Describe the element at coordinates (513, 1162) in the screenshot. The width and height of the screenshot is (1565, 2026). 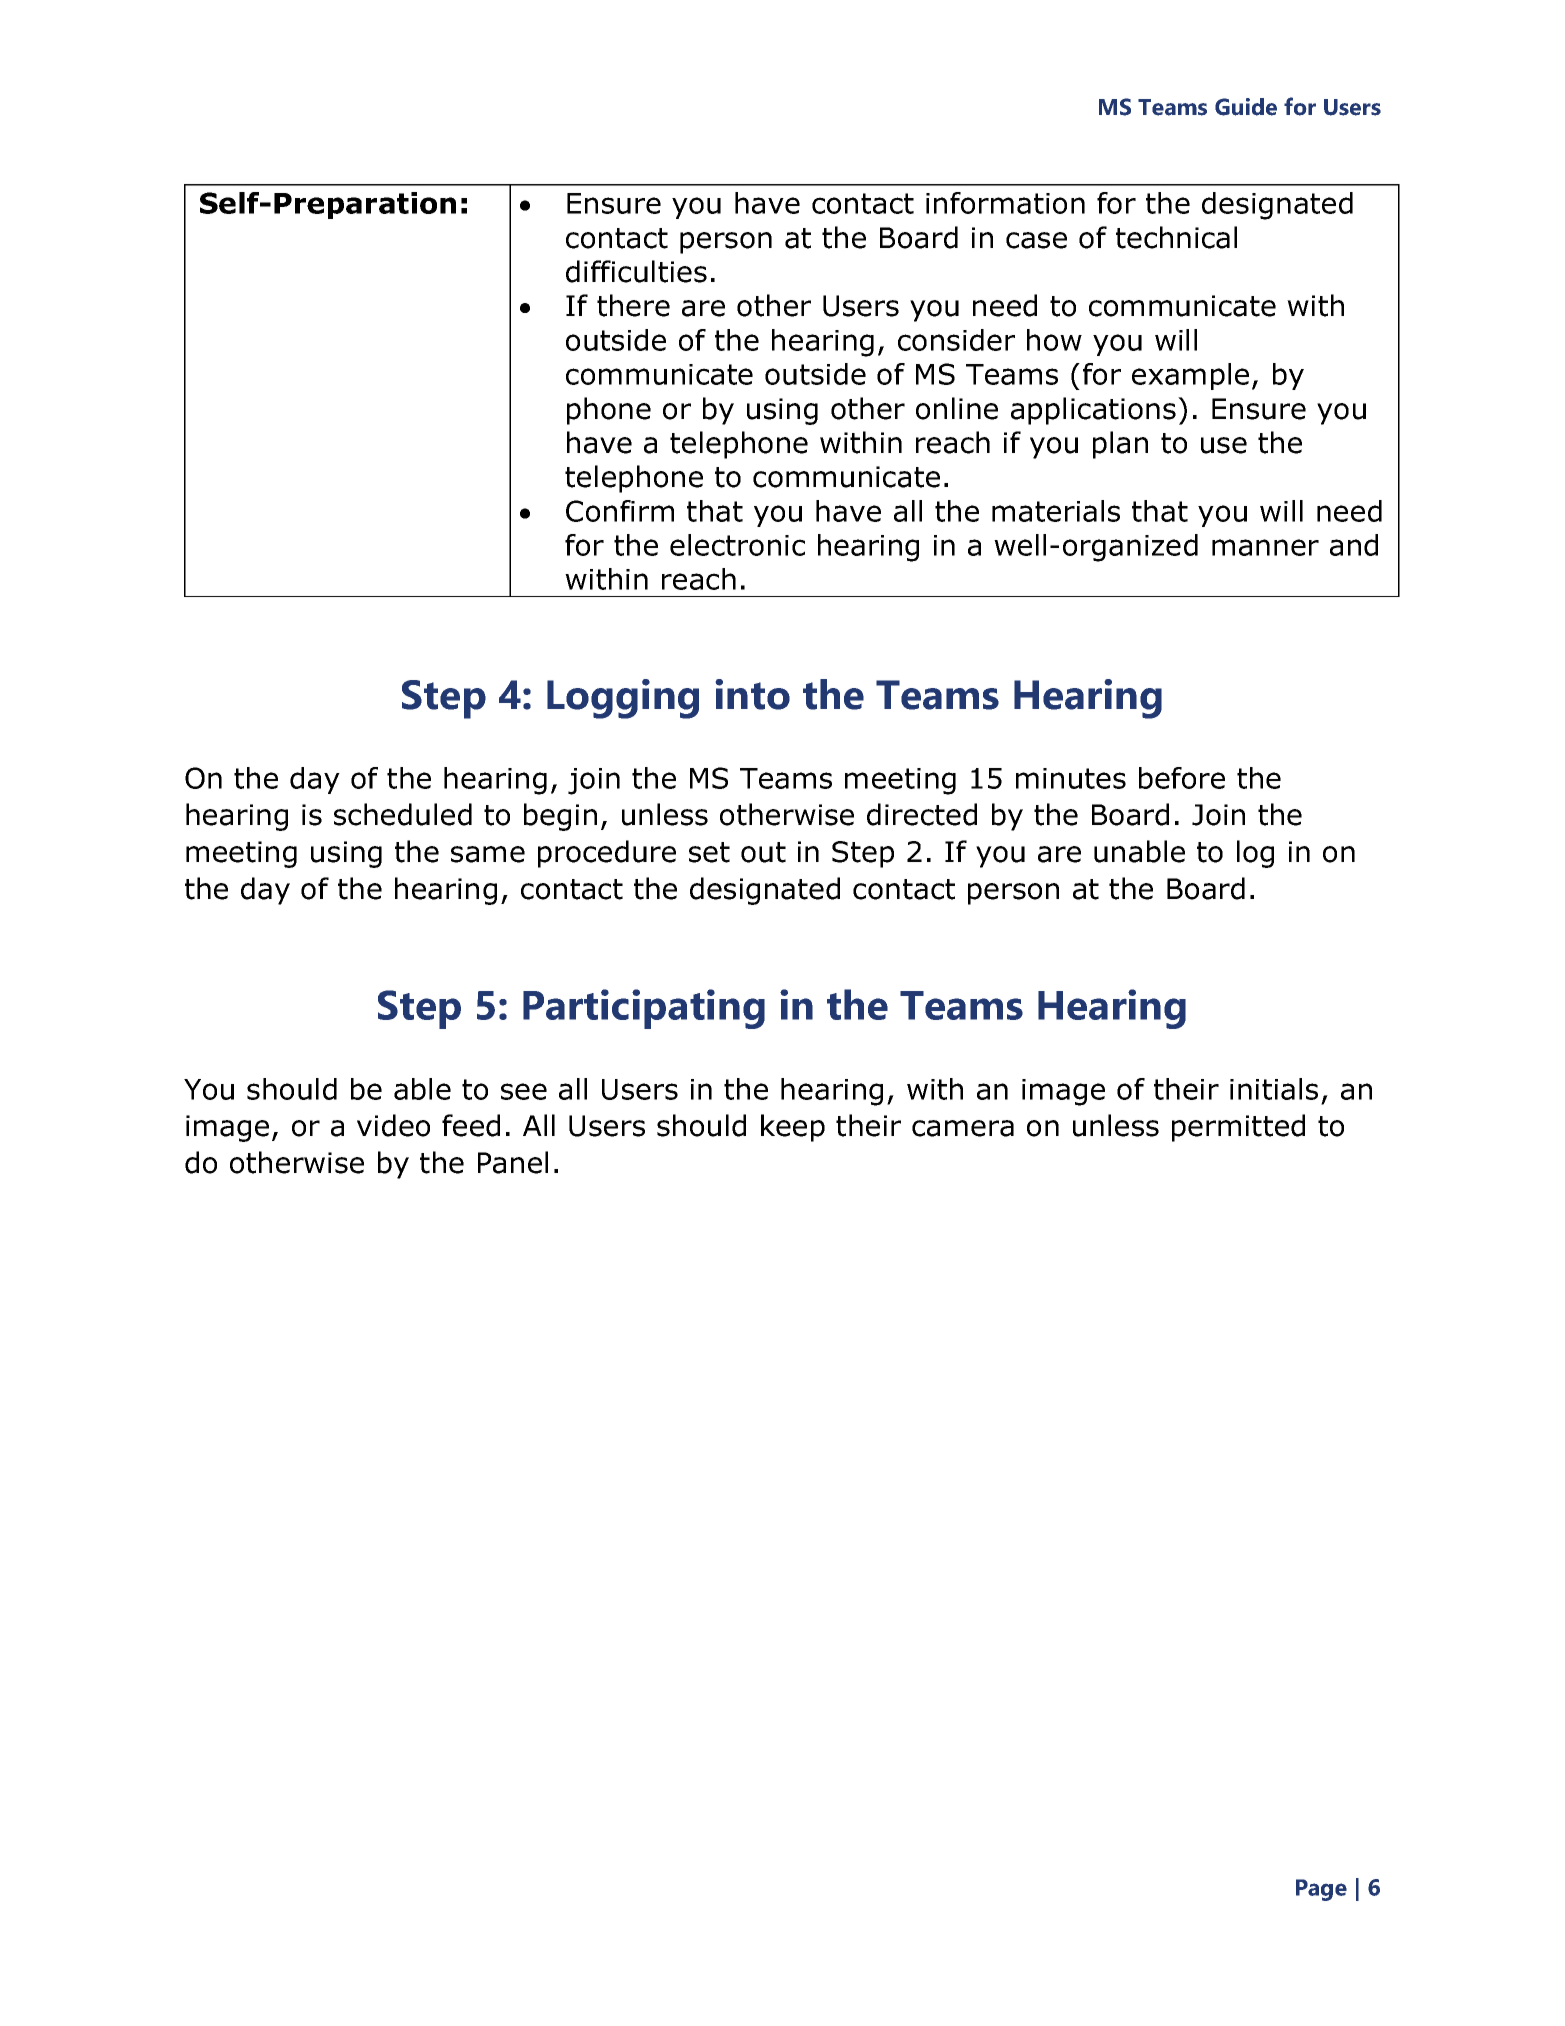
I see `Panel` at that location.
